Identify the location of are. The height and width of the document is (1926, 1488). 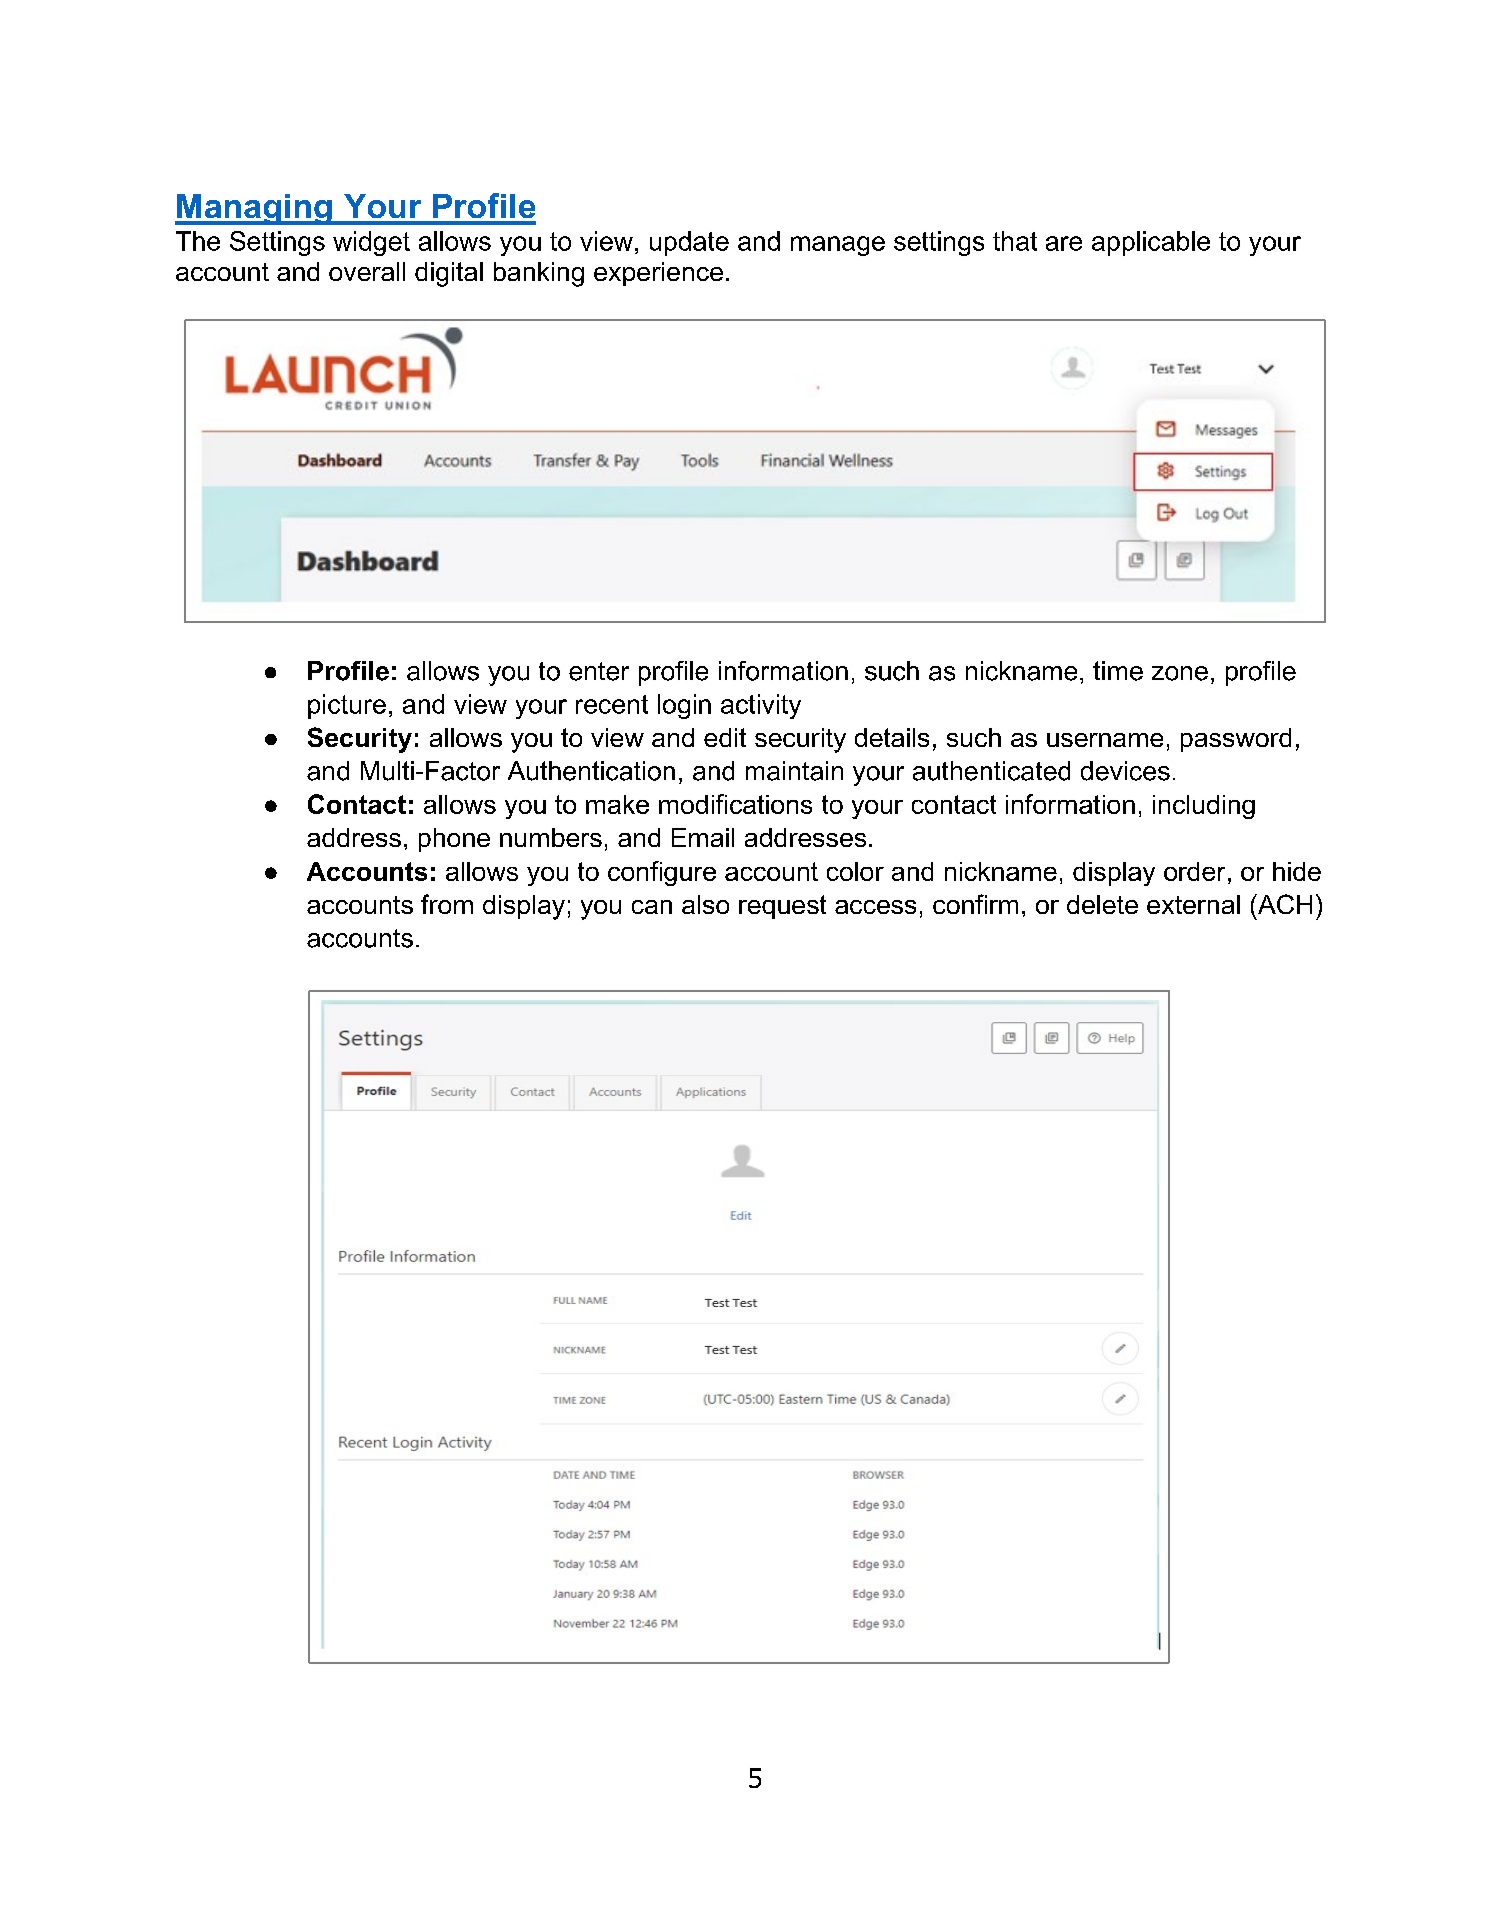
(1064, 243).
